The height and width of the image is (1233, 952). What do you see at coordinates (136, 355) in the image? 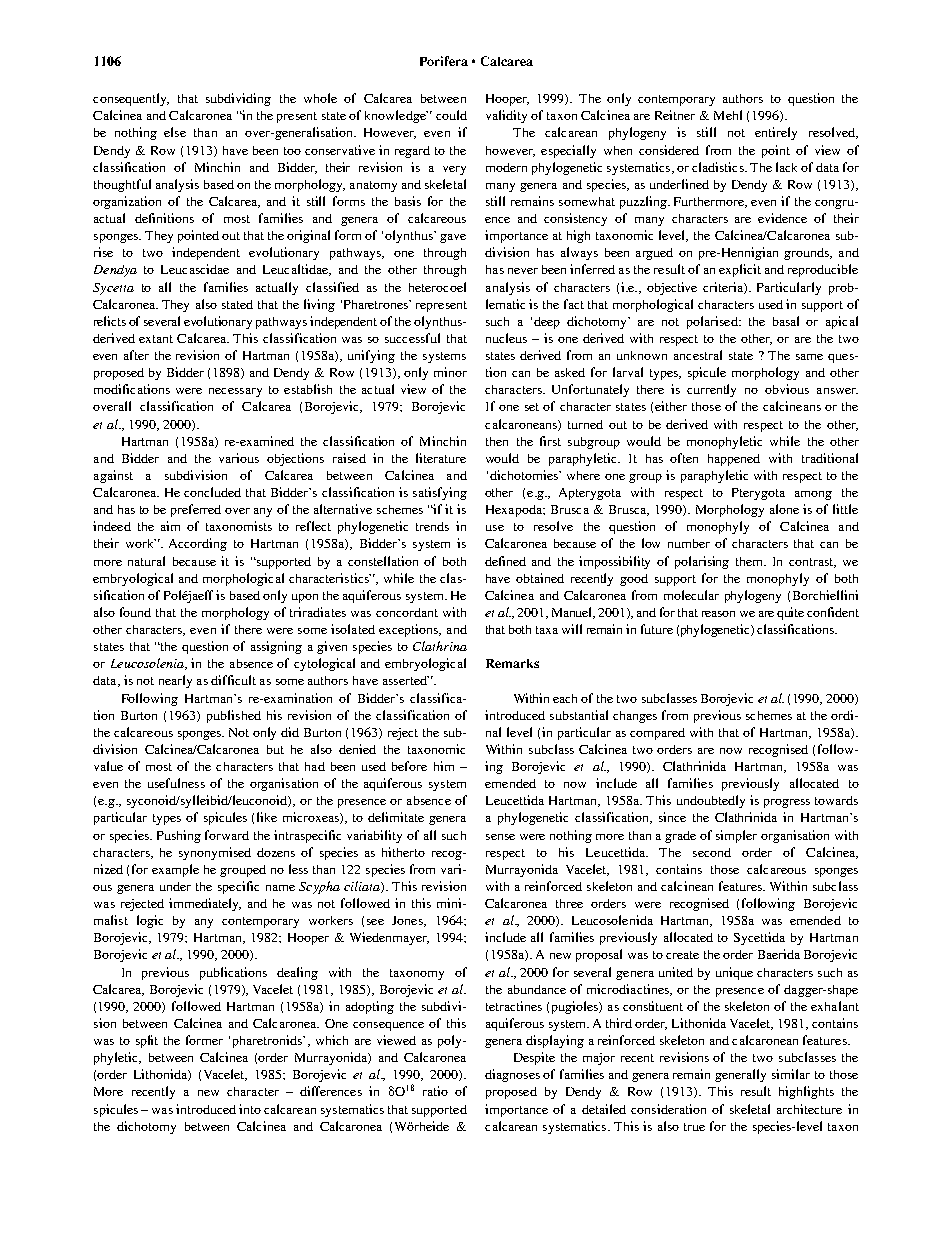
I see `after` at bounding box center [136, 355].
